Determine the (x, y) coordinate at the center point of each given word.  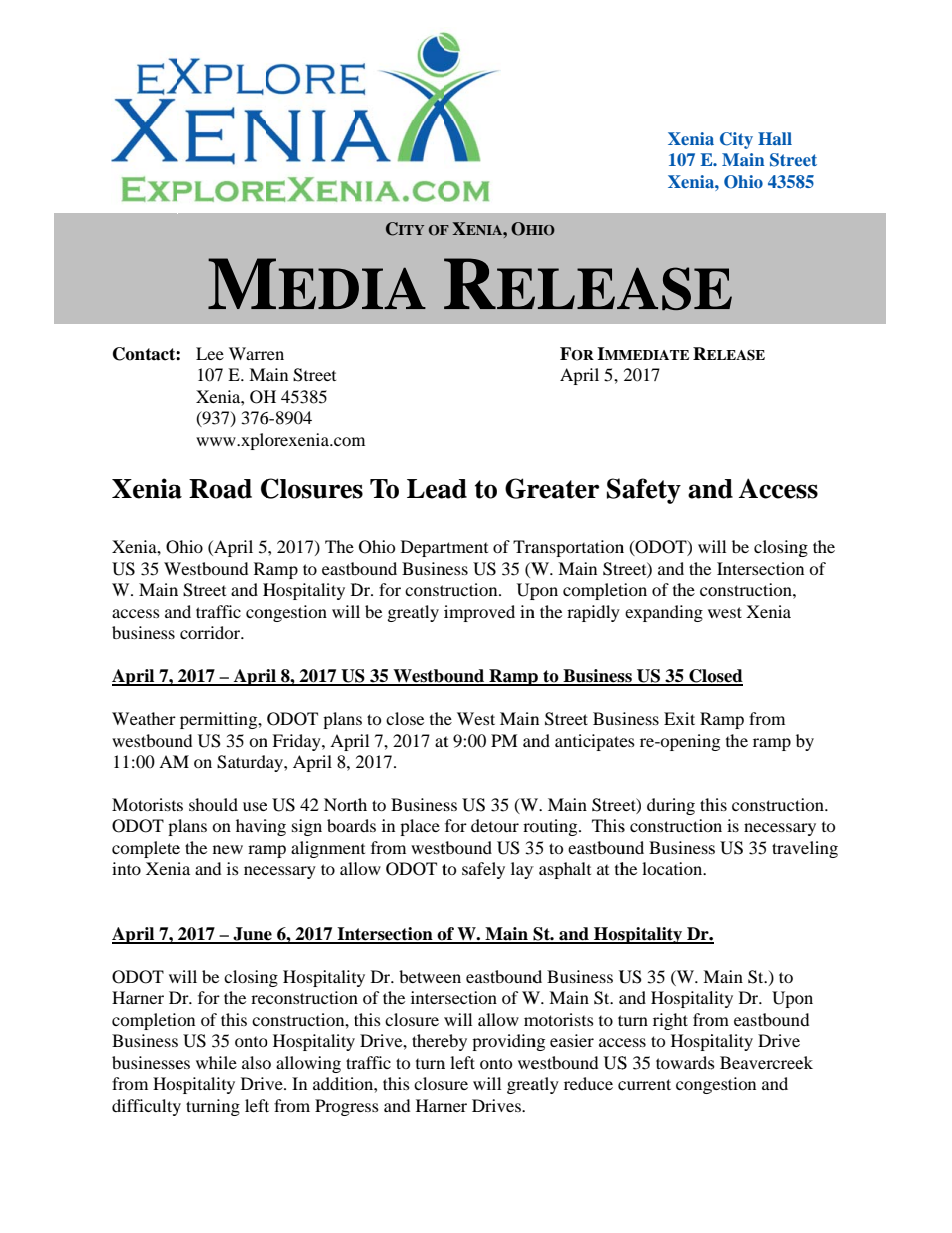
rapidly (593, 613)
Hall (775, 138)
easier (572, 1040)
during (671, 806)
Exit (679, 718)
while (216, 1062)
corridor (211, 632)
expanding (664, 613)
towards (685, 1063)
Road (220, 489)
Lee (210, 353)
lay (522, 870)
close (405, 718)
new (228, 849)
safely (483, 870)
